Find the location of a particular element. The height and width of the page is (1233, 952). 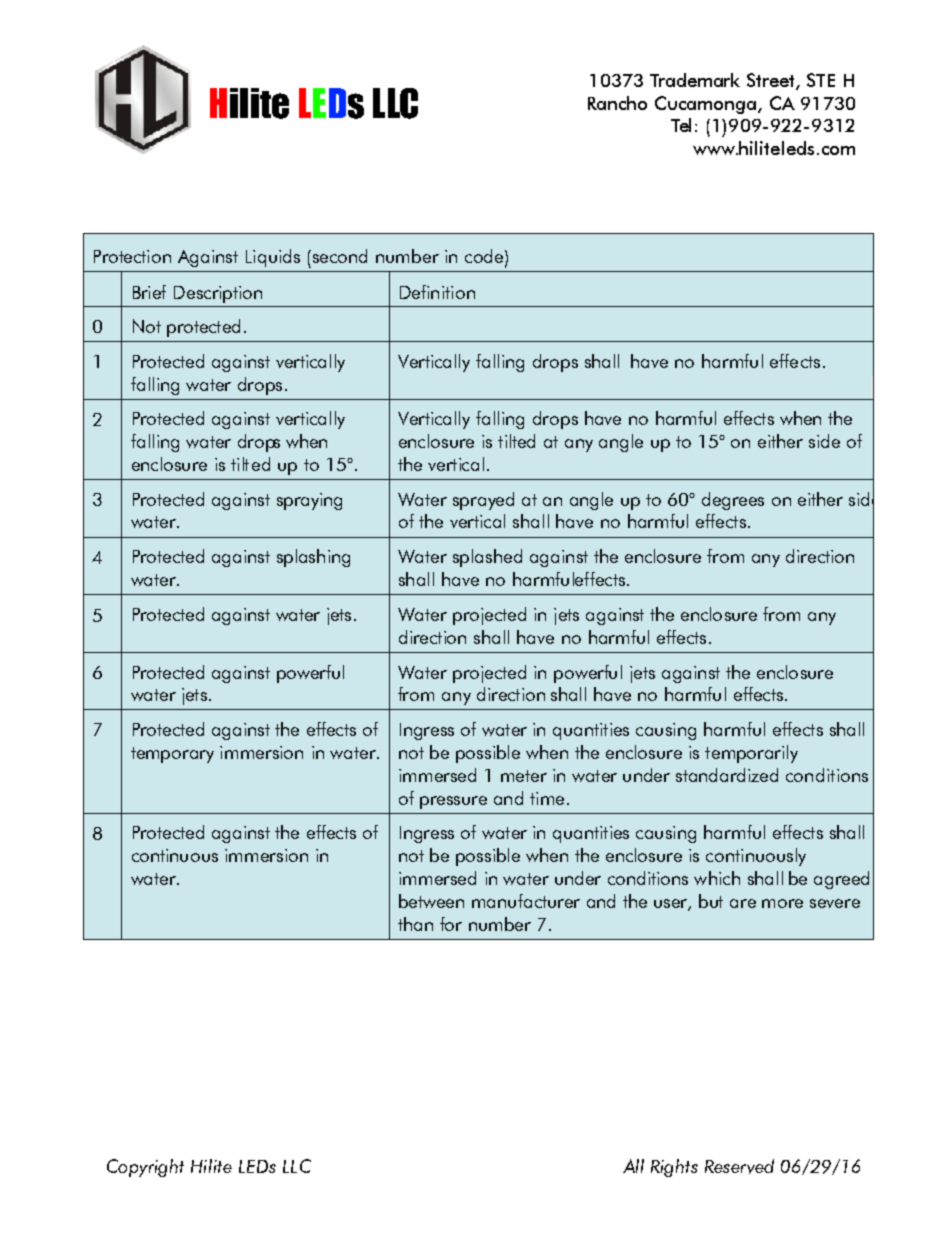

Reserved is located at coordinates (739, 1166).
